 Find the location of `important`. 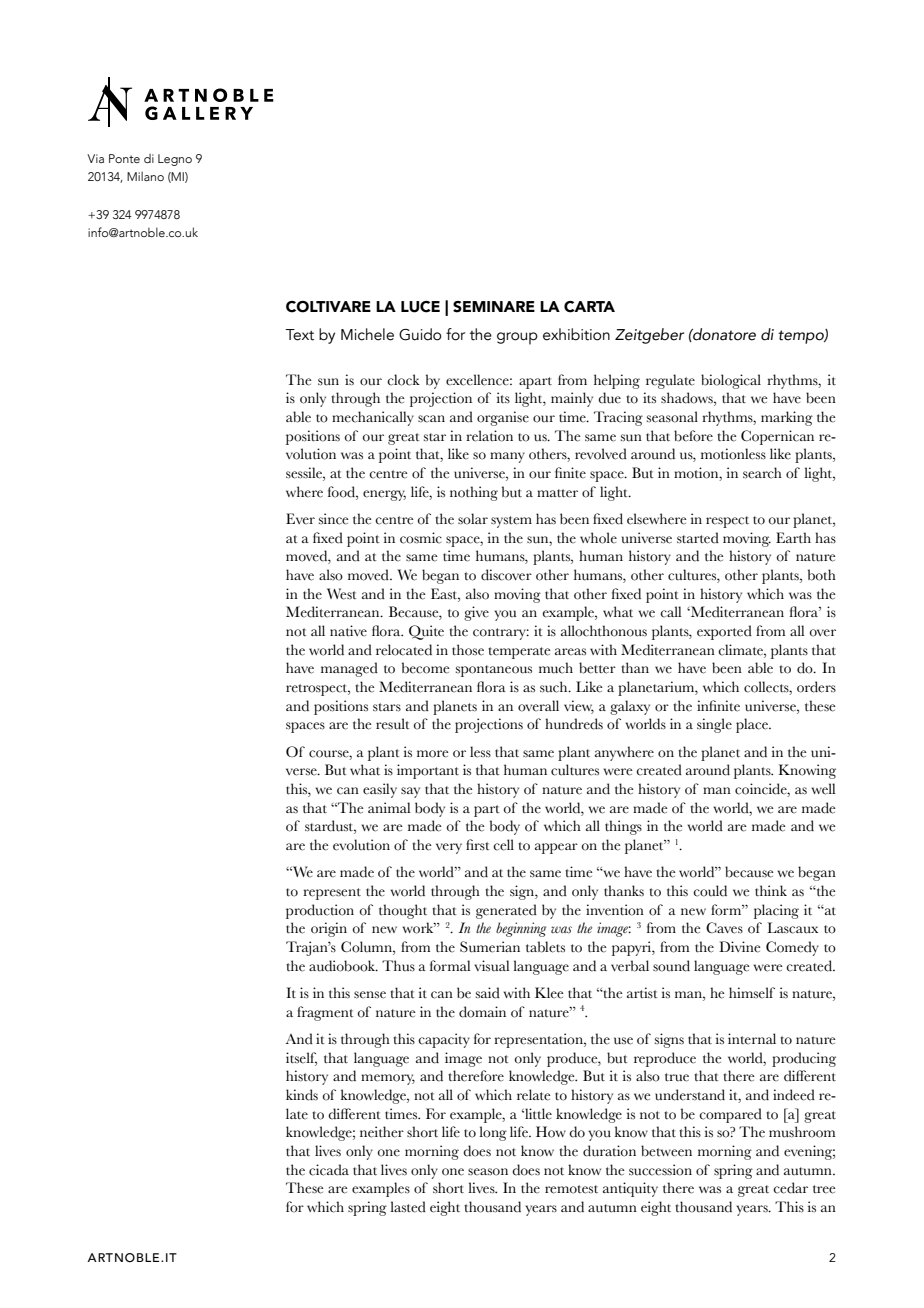

important is located at coordinates (428, 771).
